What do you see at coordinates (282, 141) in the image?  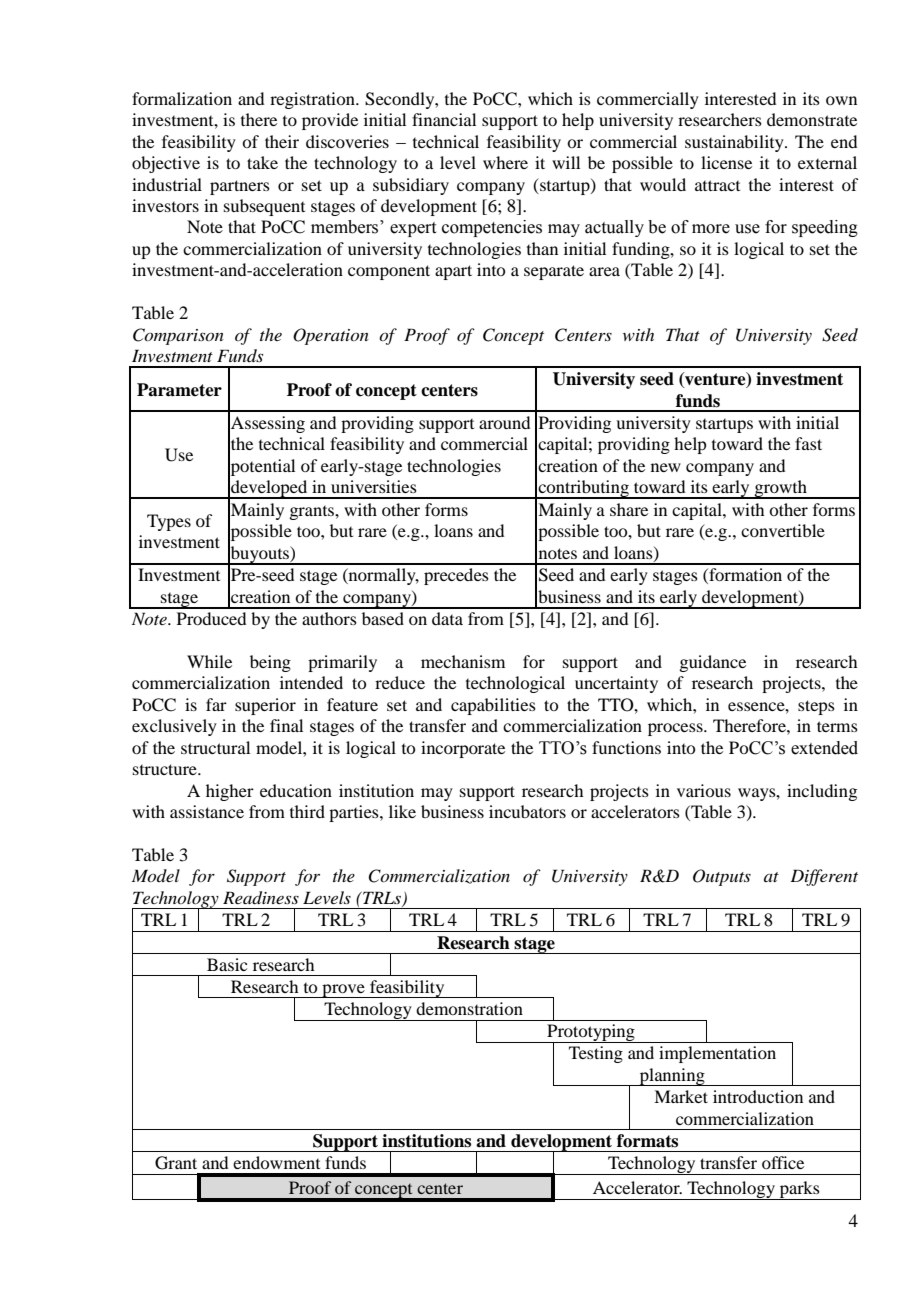 I see `their` at bounding box center [282, 141].
